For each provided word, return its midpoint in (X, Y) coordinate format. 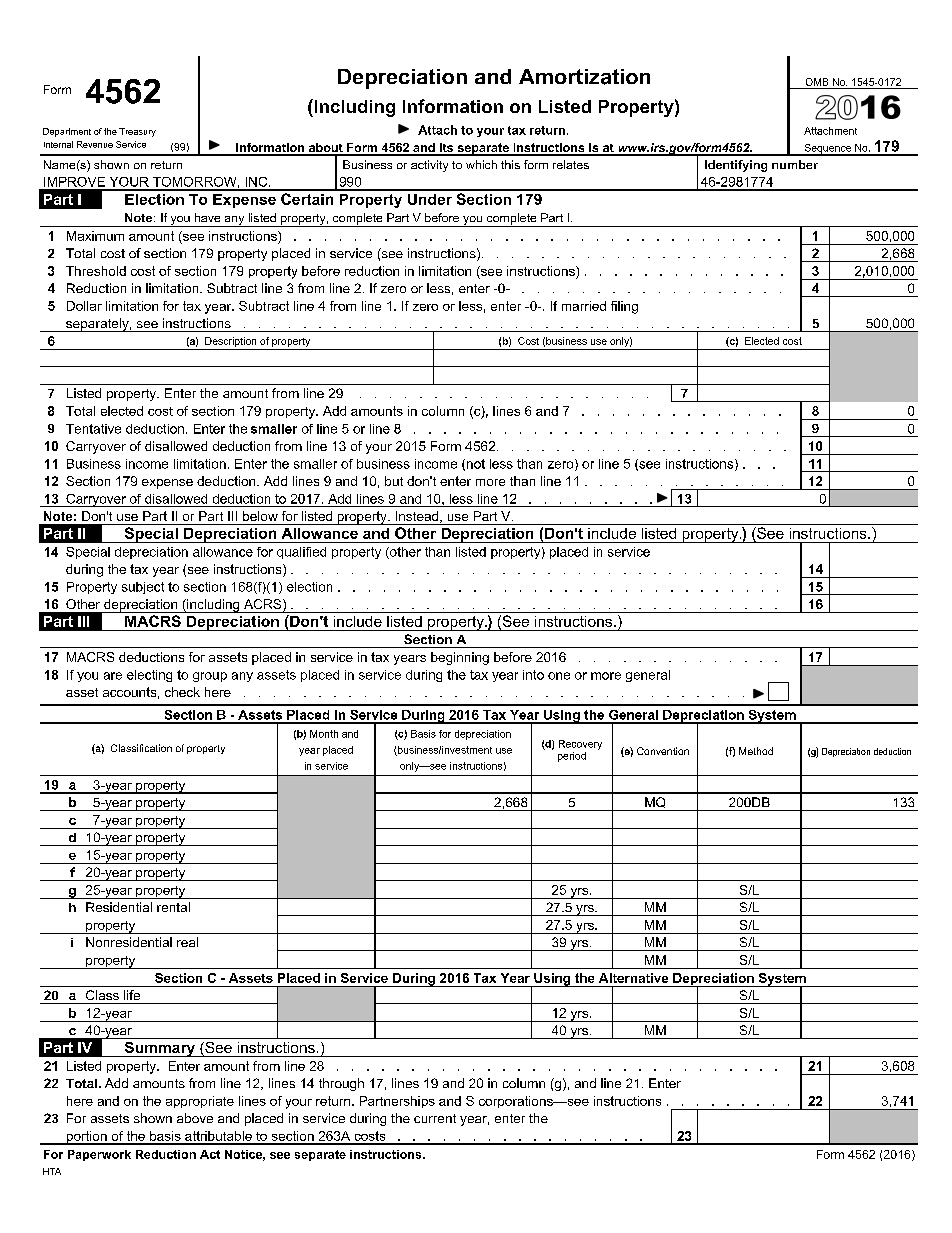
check (182, 692)
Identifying (736, 166)
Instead (418, 517)
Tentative (93, 429)
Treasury (137, 132)
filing (624, 307)
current (435, 1118)
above (195, 1118)
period (572, 757)
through (341, 1084)
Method (756, 751)
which (481, 164)
